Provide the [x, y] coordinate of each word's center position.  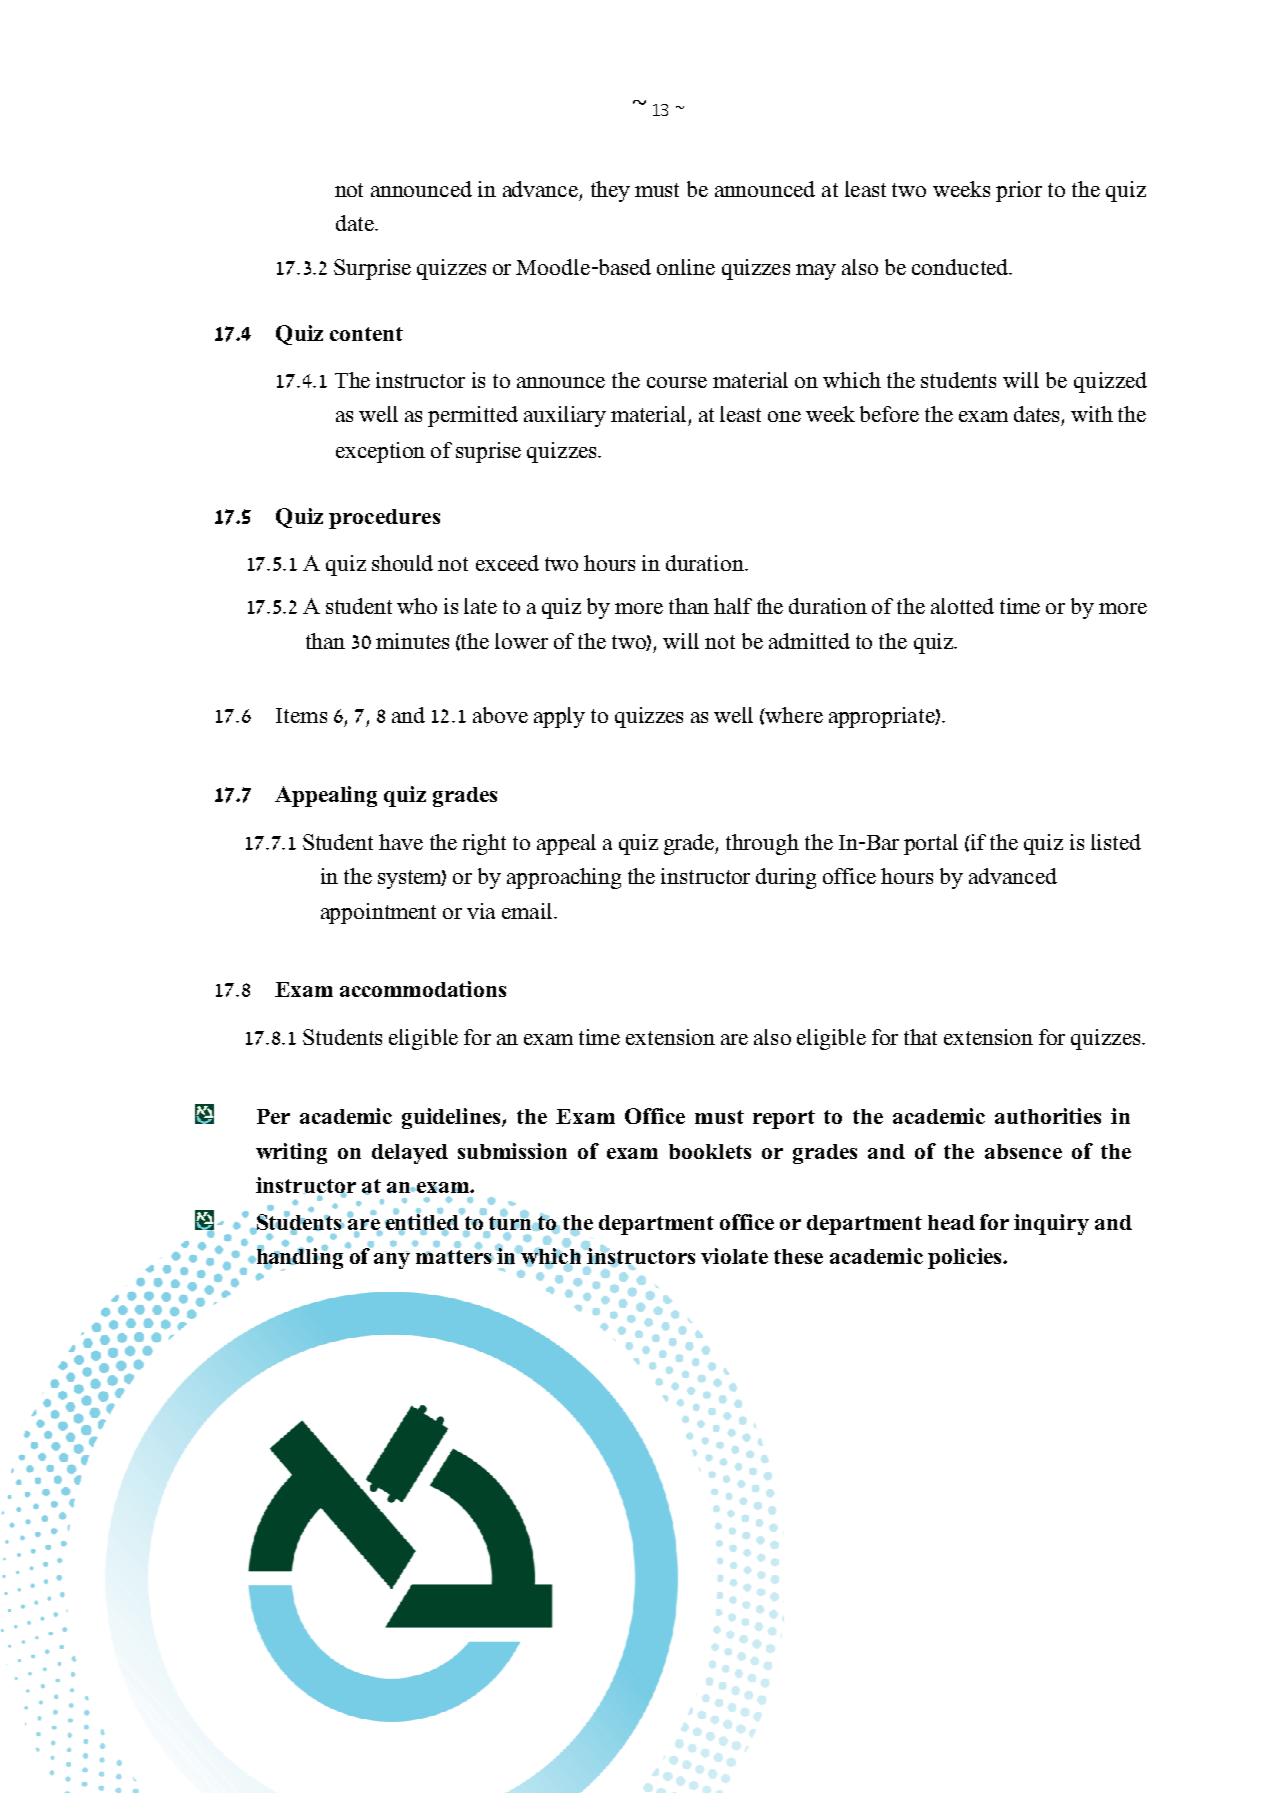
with [1092, 414]
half [733, 606]
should [402, 563]
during [786, 878]
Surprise [372, 269]
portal [931, 844]
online [686, 267]
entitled [423, 1222]
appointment [378, 913]
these [798, 1256]
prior [1019, 191]
